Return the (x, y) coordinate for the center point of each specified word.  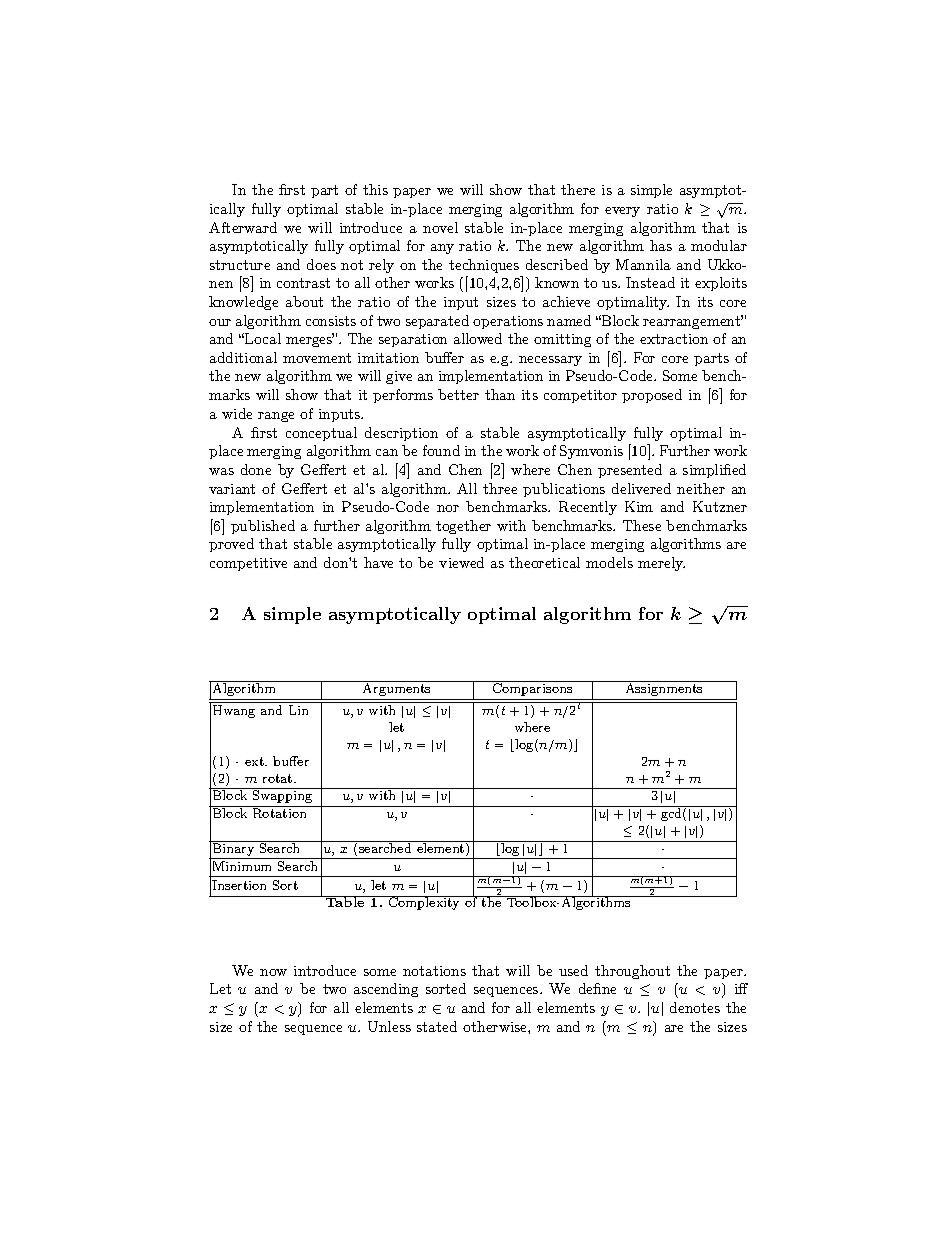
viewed (461, 562)
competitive (248, 564)
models (609, 562)
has (661, 245)
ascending (386, 990)
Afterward (243, 227)
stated (437, 1026)
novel (440, 227)
